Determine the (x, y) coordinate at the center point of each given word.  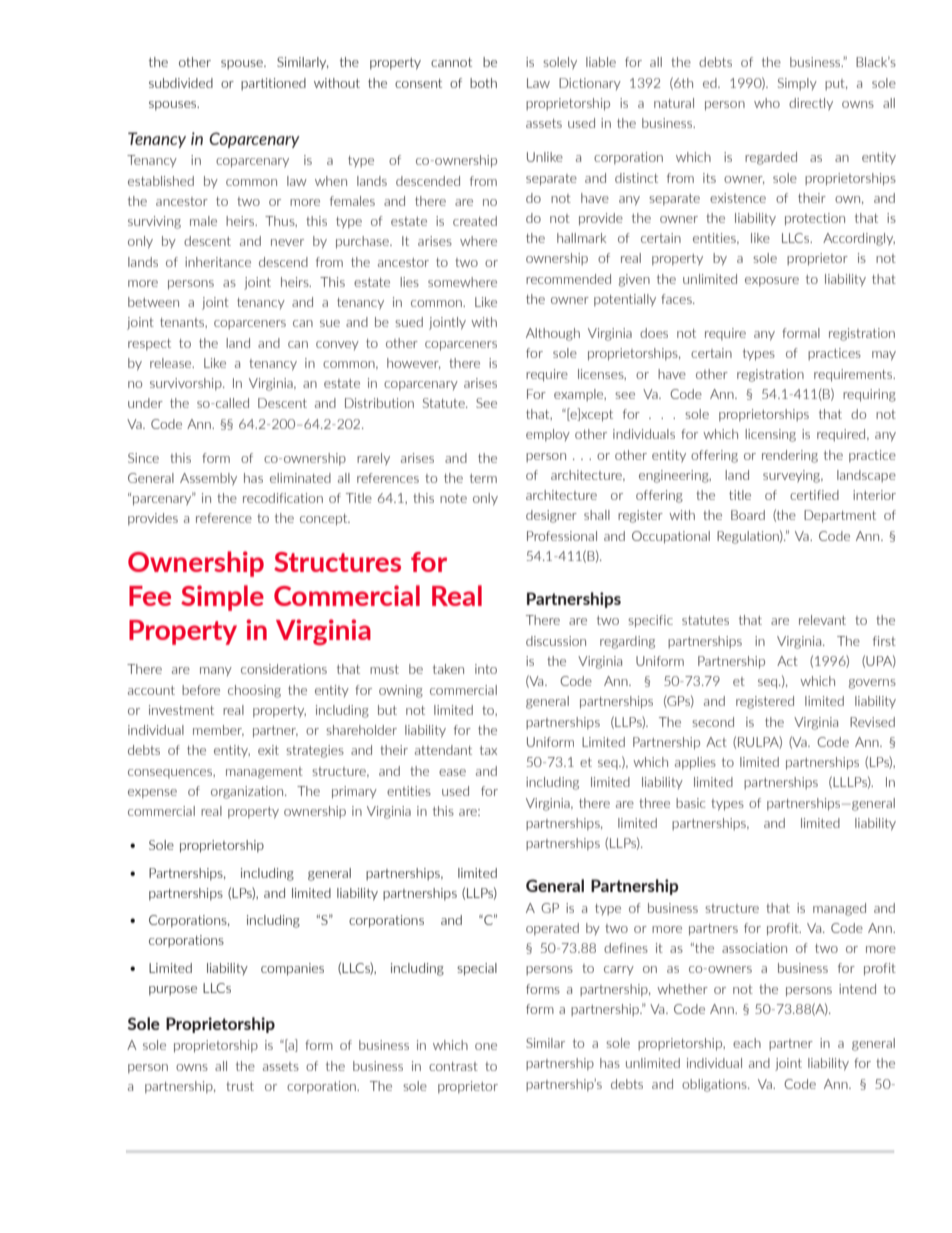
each (747, 1043)
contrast (453, 1066)
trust (240, 1086)
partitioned (273, 84)
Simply (797, 84)
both (483, 83)
